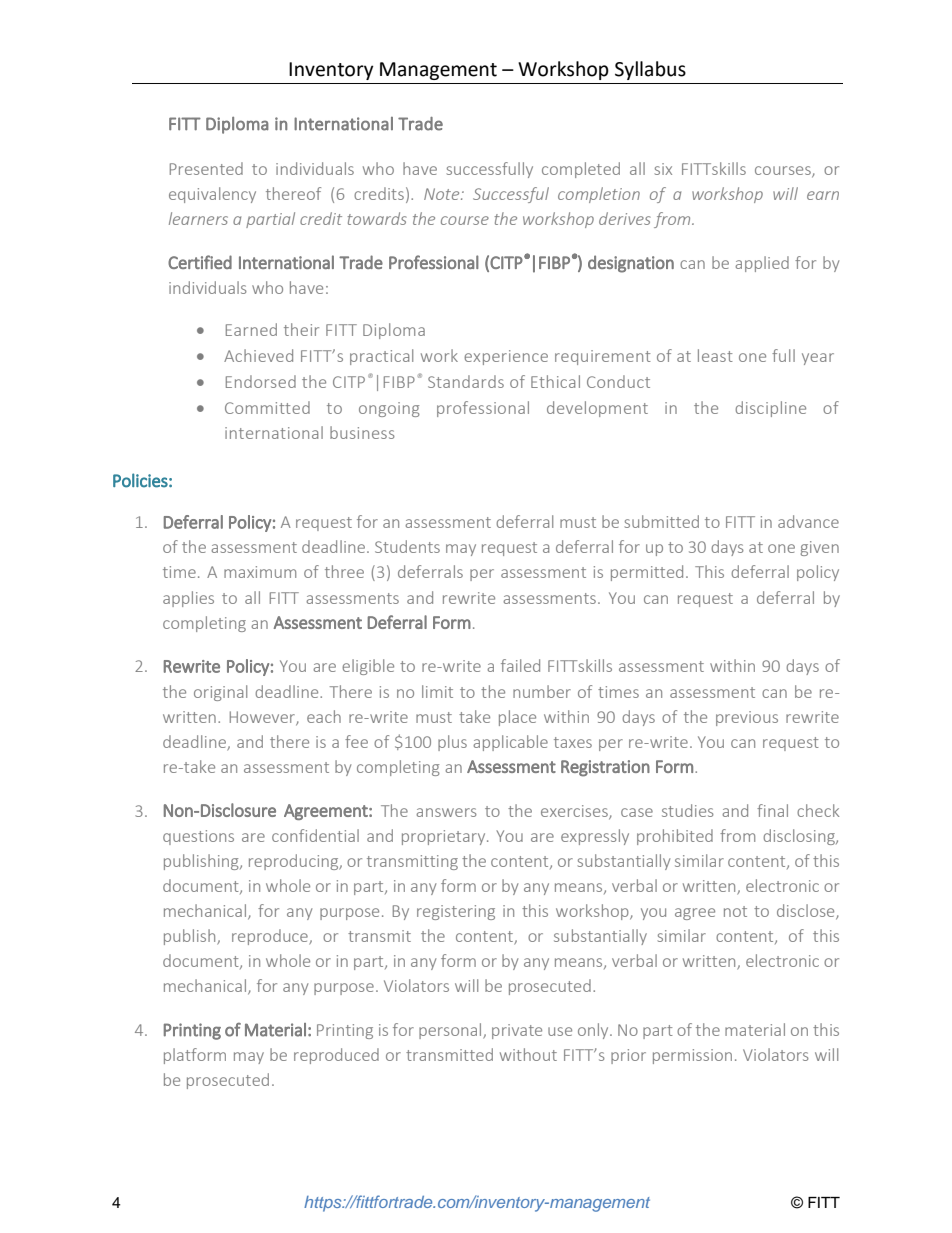  I want to click on Presented, so click(206, 168).
